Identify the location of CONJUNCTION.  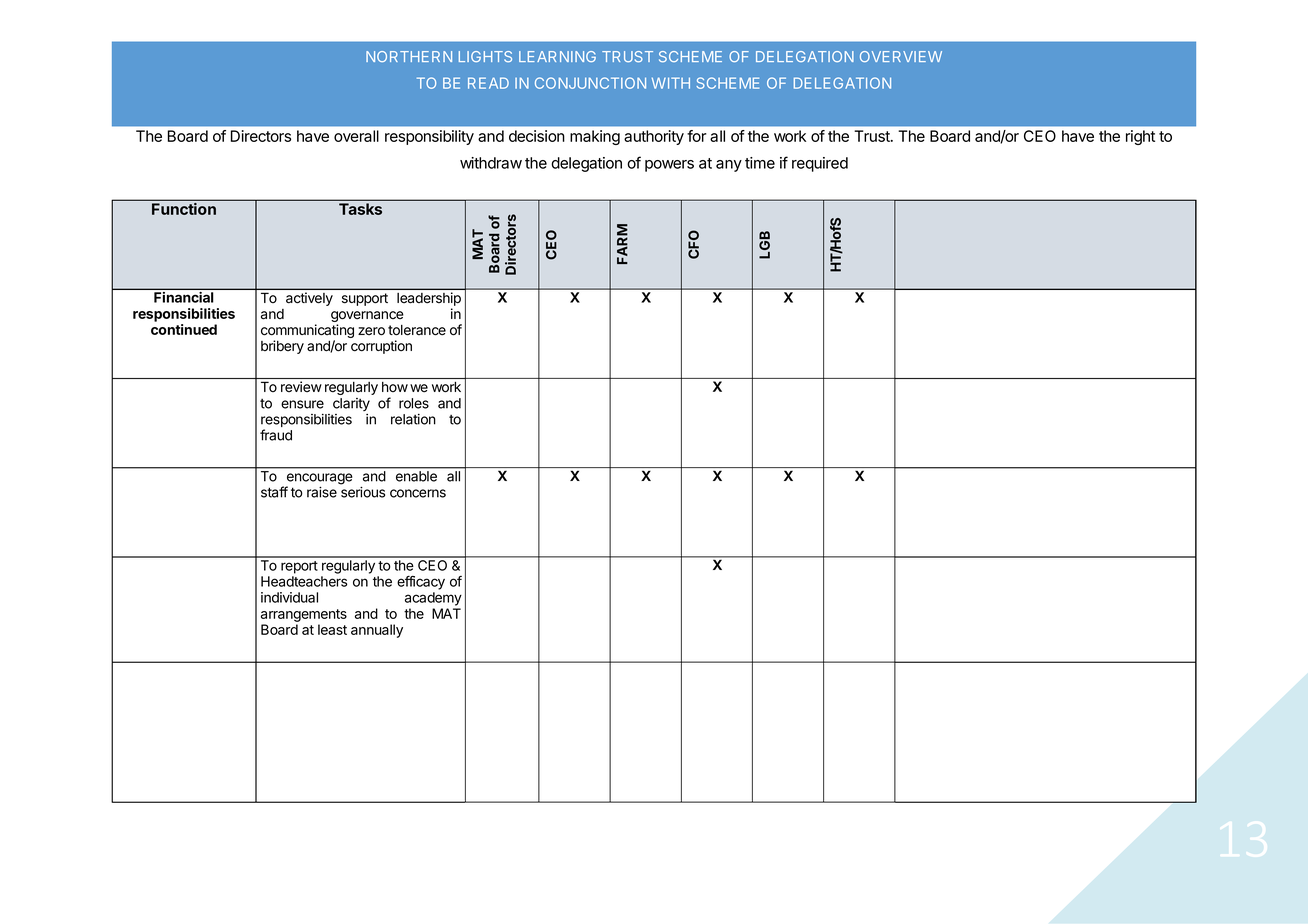
(590, 83).
